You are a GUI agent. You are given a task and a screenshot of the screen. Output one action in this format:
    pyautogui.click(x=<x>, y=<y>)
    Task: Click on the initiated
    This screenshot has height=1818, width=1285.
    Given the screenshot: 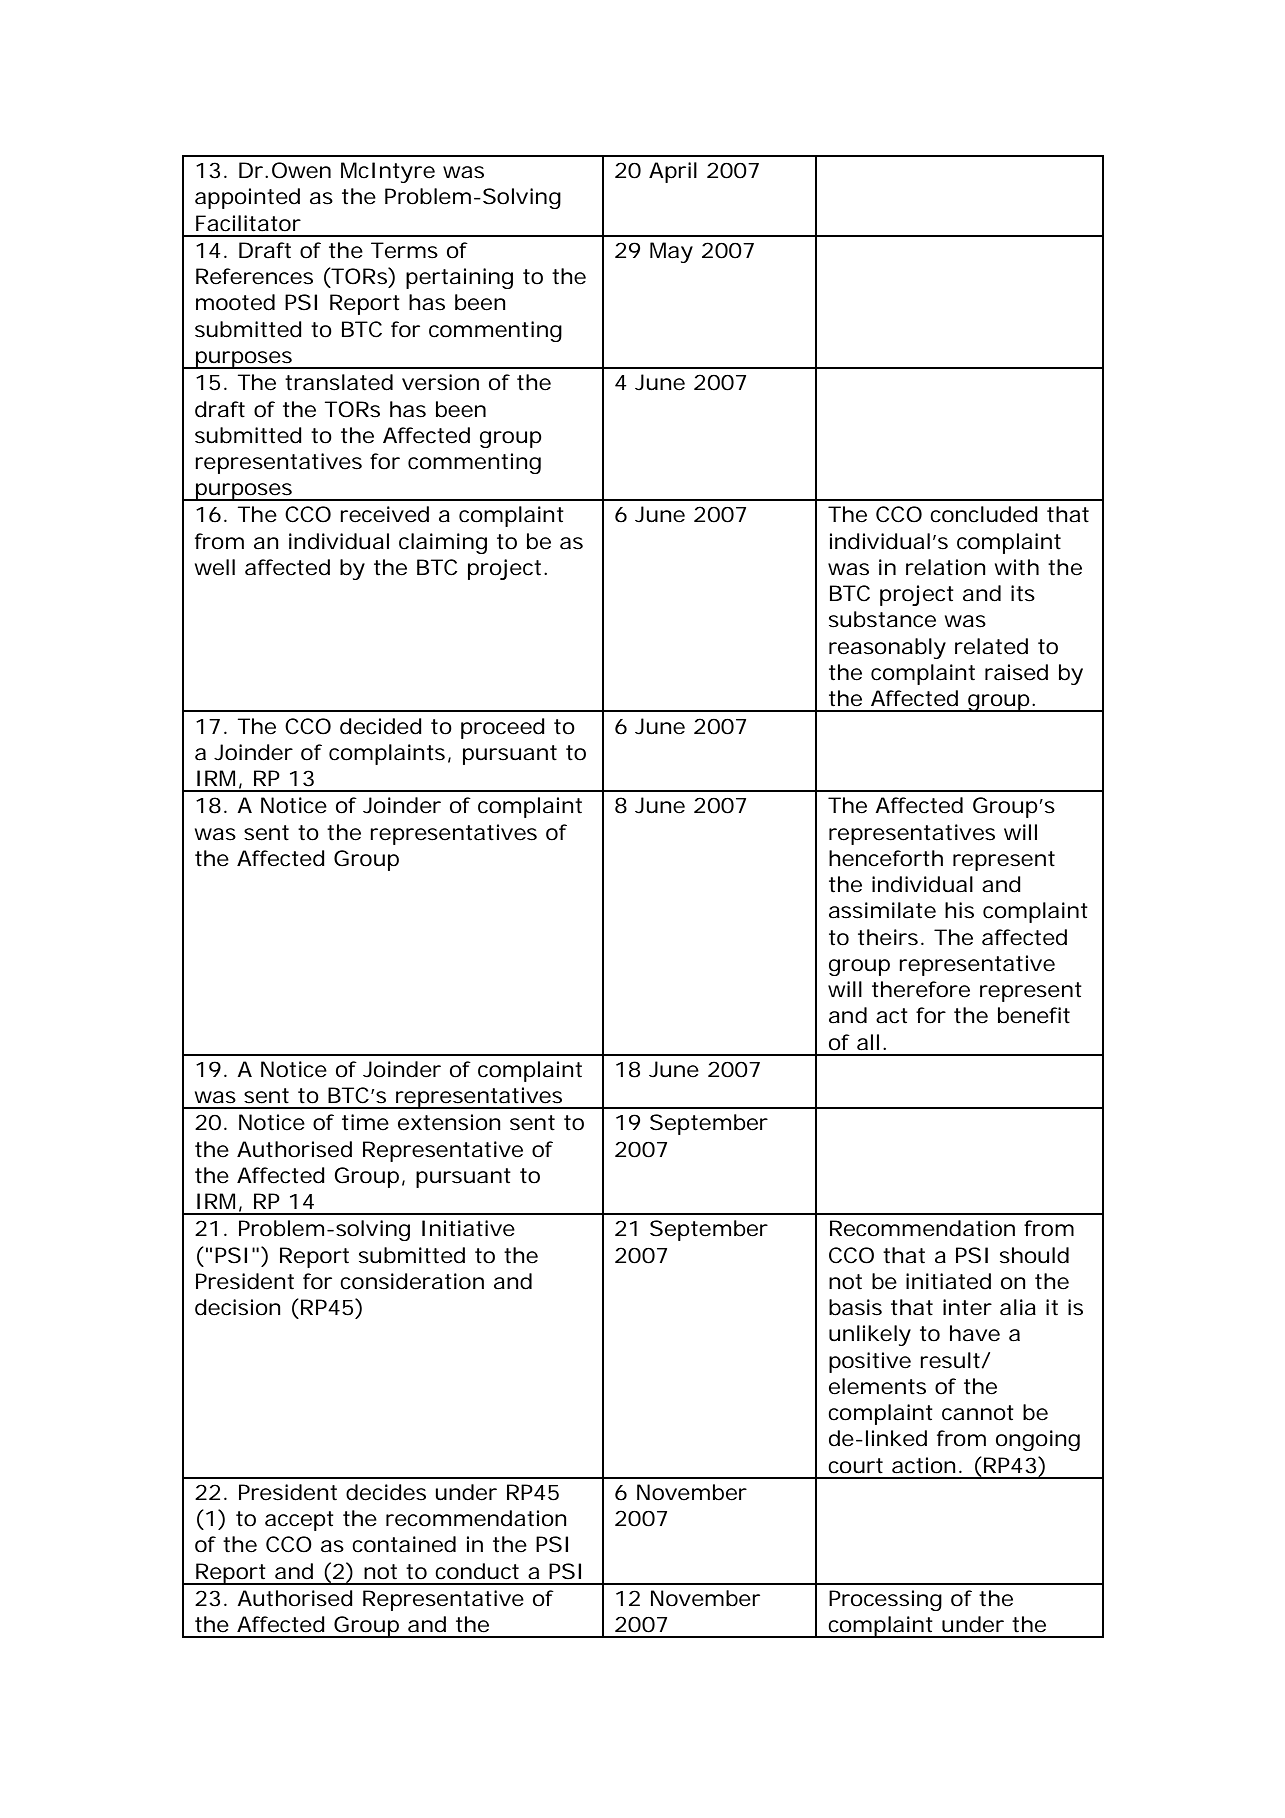 What is the action you would take?
    pyautogui.click(x=948, y=1281)
